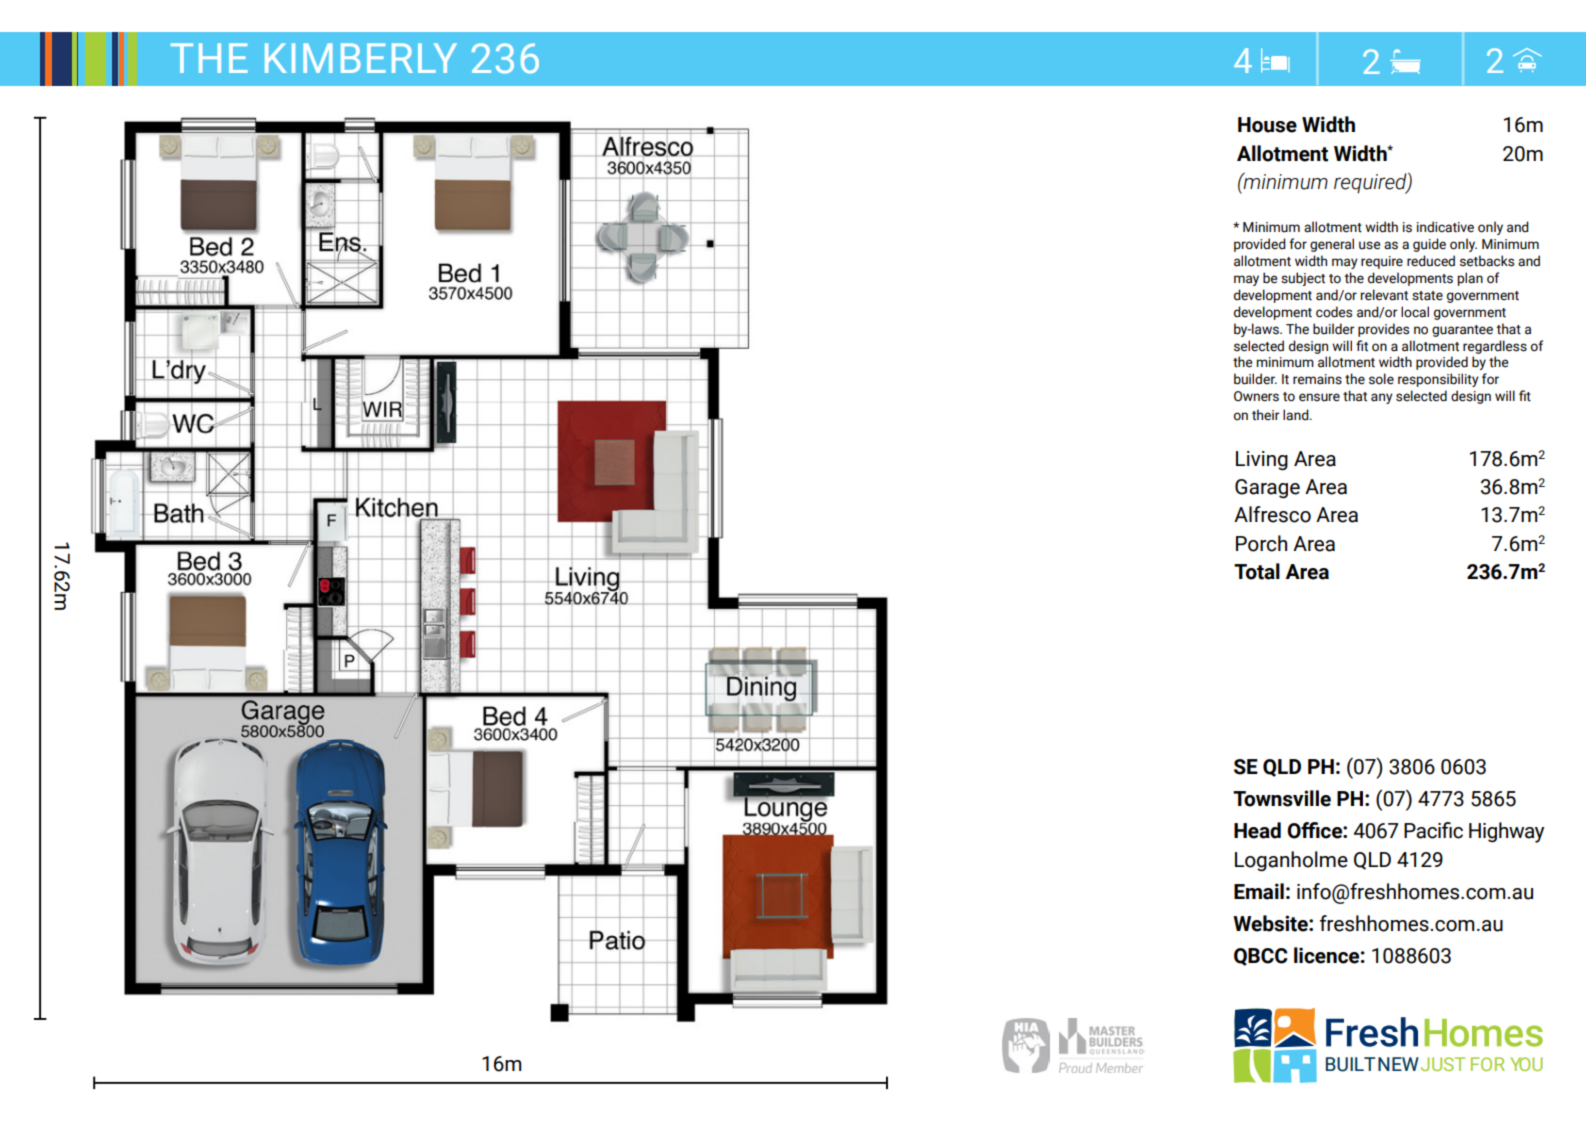 The height and width of the document is (1121, 1586). What do you see at coordinates (1267, 125) in the document?
I see `House` at bounding box center [1267, 125].
